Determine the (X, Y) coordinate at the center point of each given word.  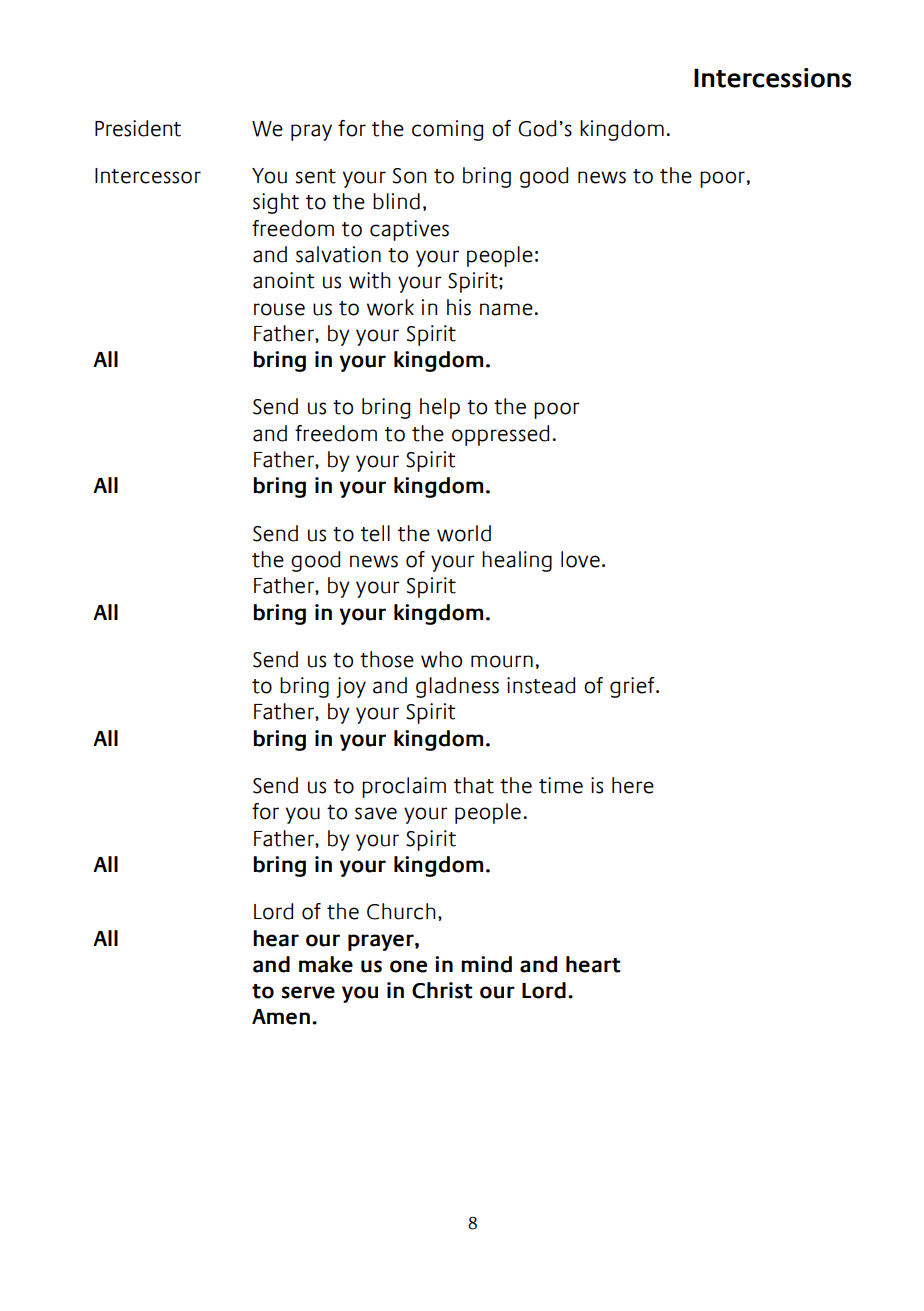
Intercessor (148, 176)
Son (409, 176)
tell (375, 533)
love (580, 559)
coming (447, 130)
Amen (281, 1017)
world (464, 533)
